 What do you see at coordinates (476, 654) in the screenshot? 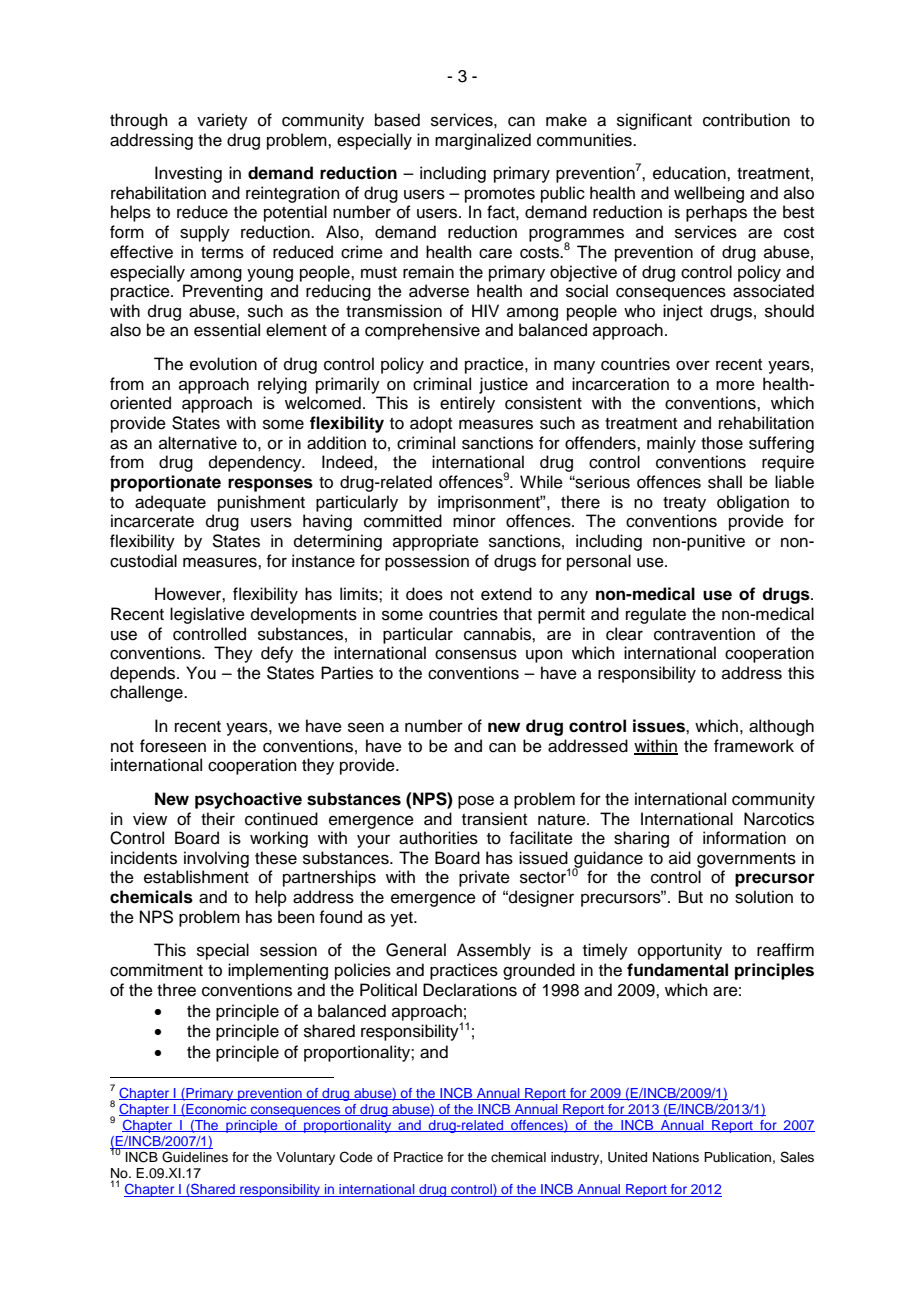
I see `consensus` at bounding box center [476, 654].
